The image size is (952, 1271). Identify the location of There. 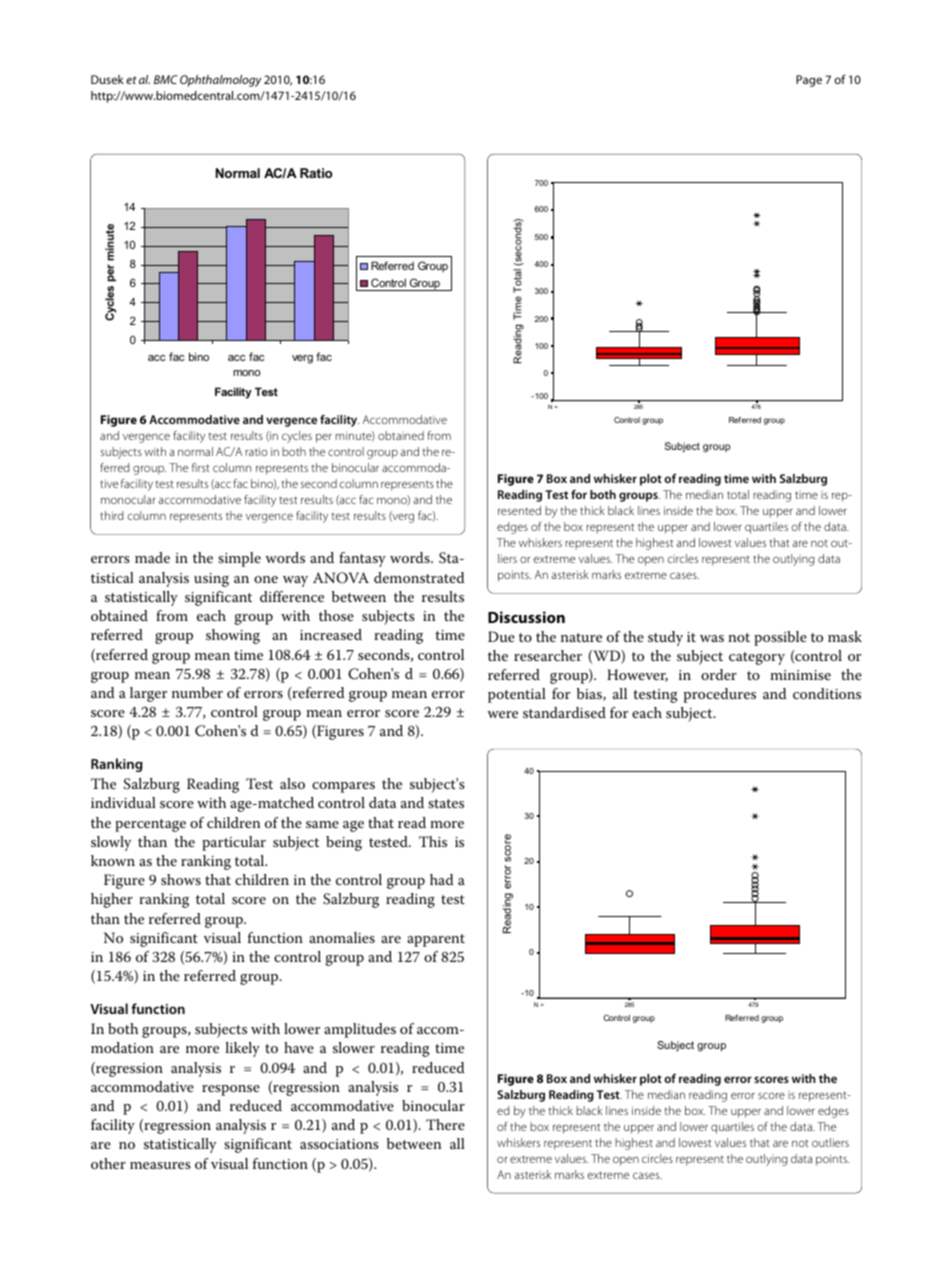
(445, 1124).
